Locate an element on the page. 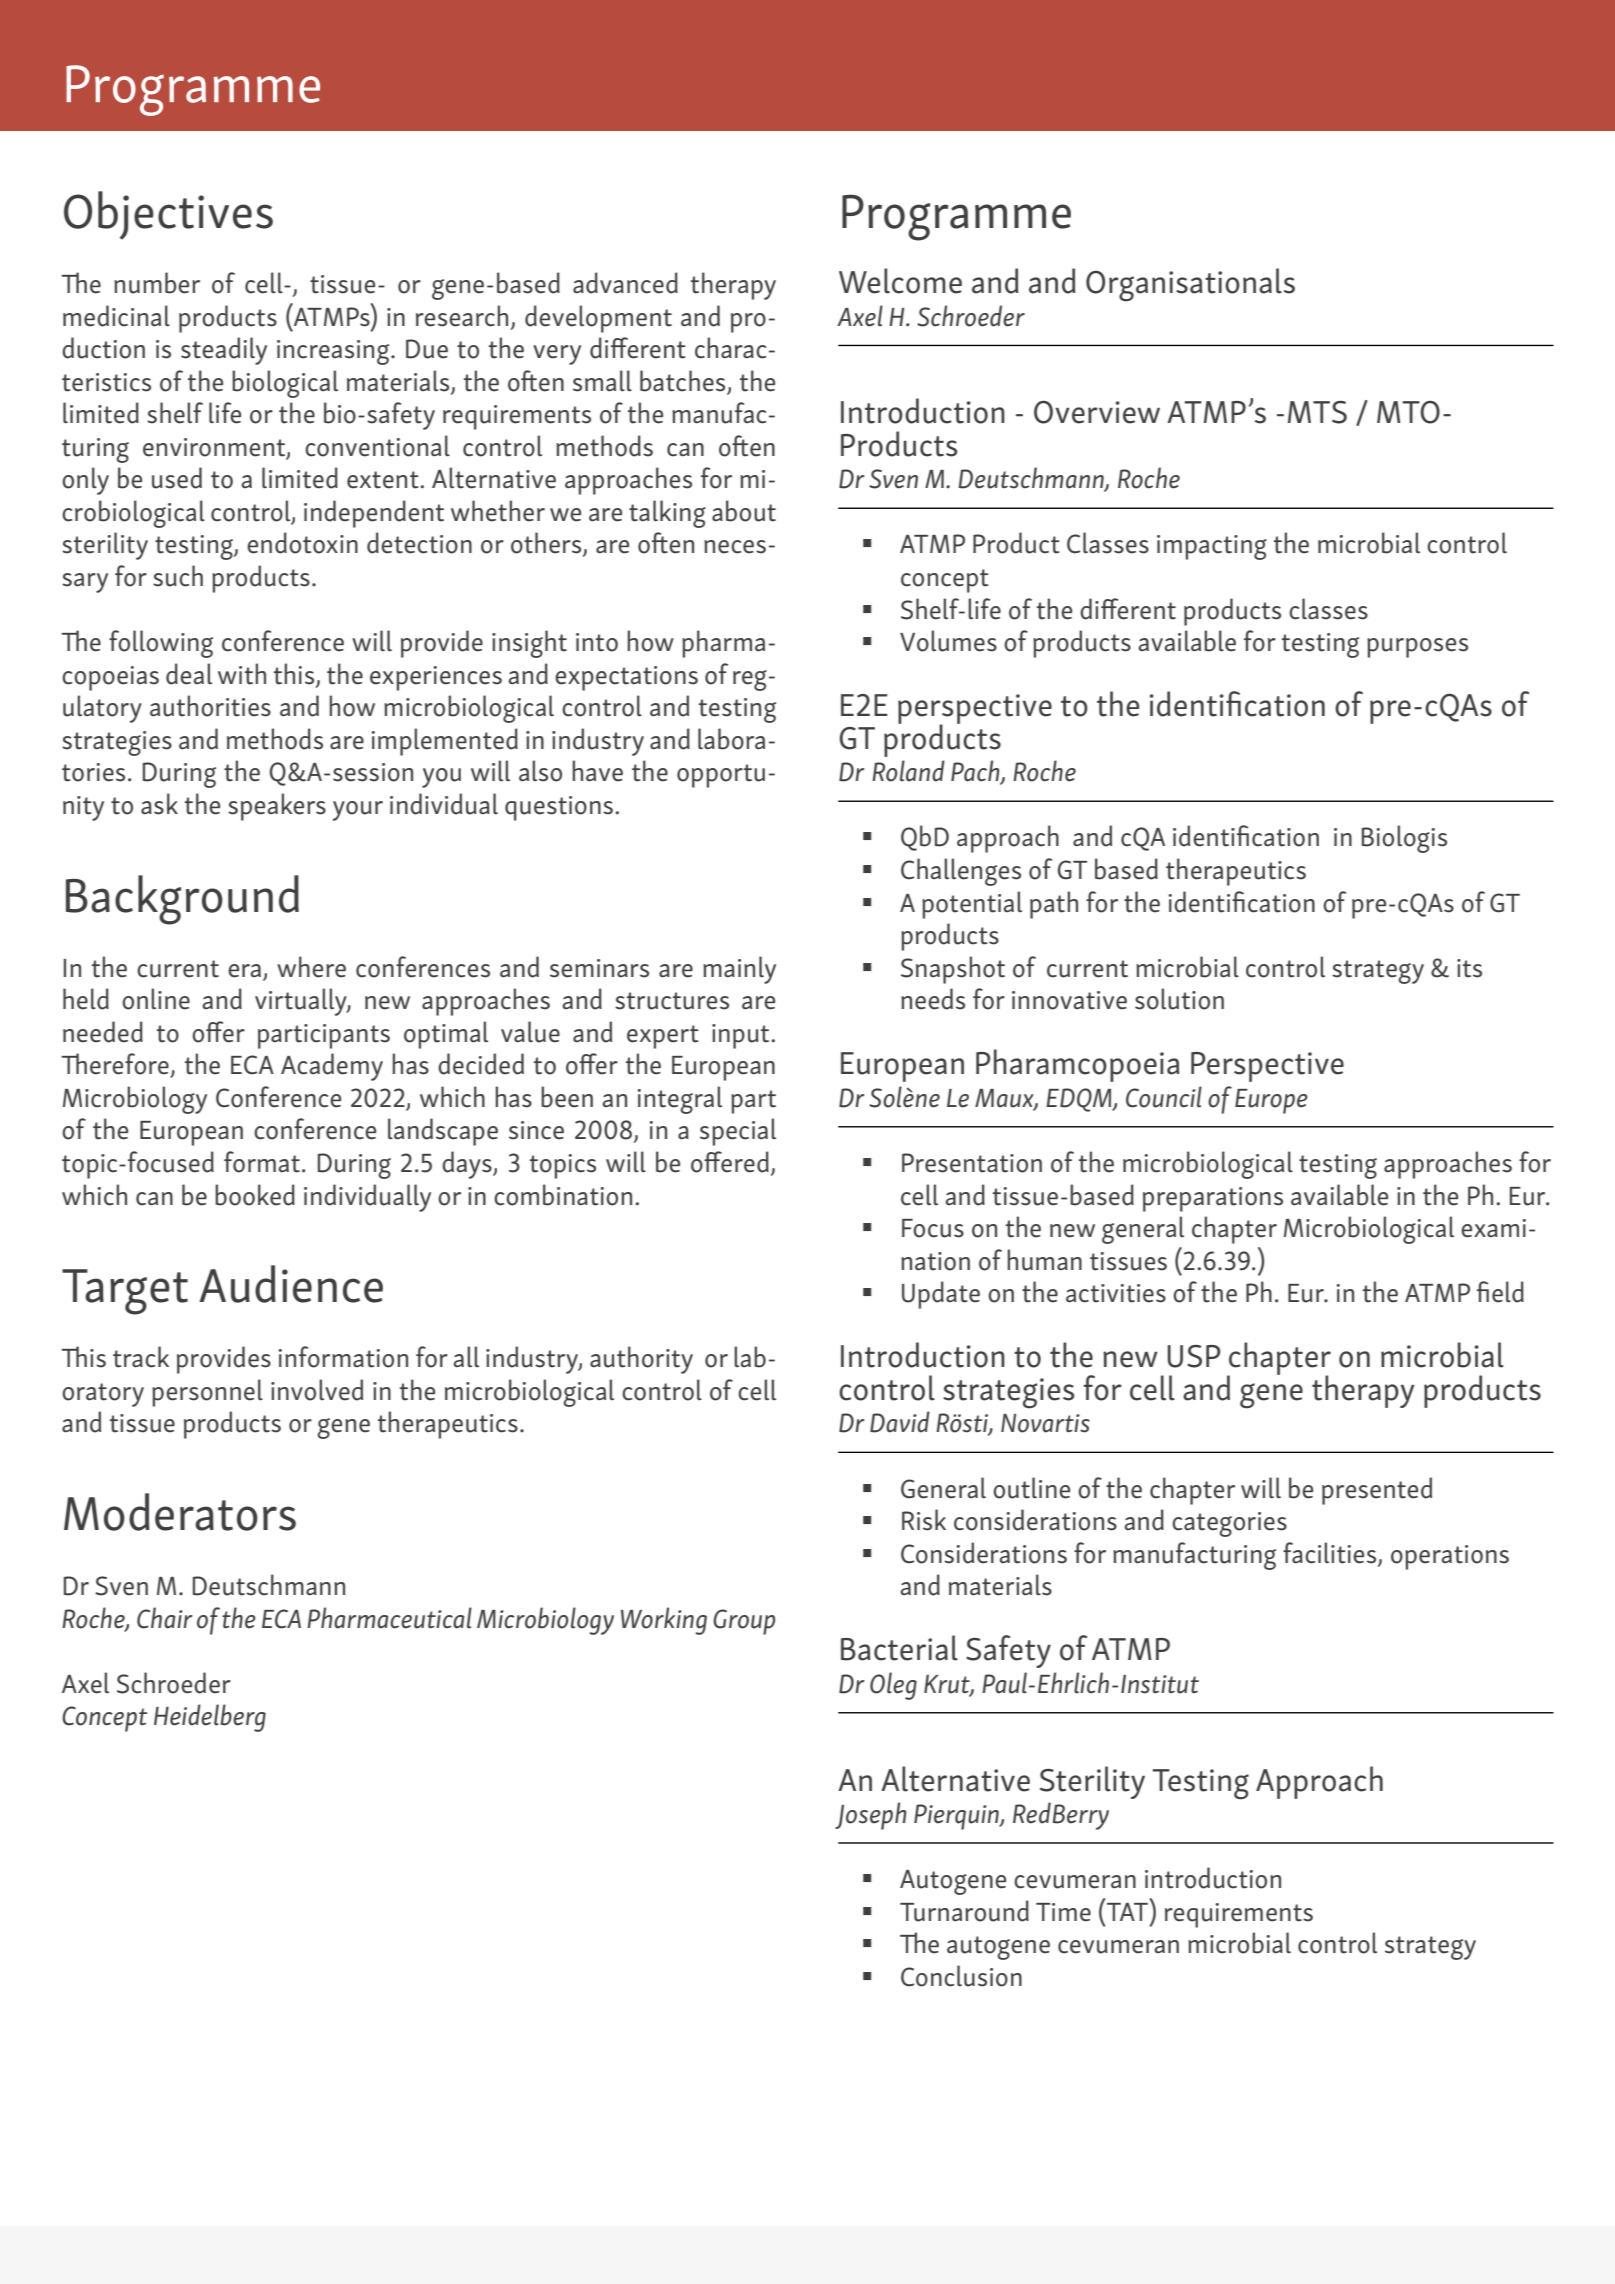 This page has width=1615, height=2284. number is located at coordinates (157, 283).
